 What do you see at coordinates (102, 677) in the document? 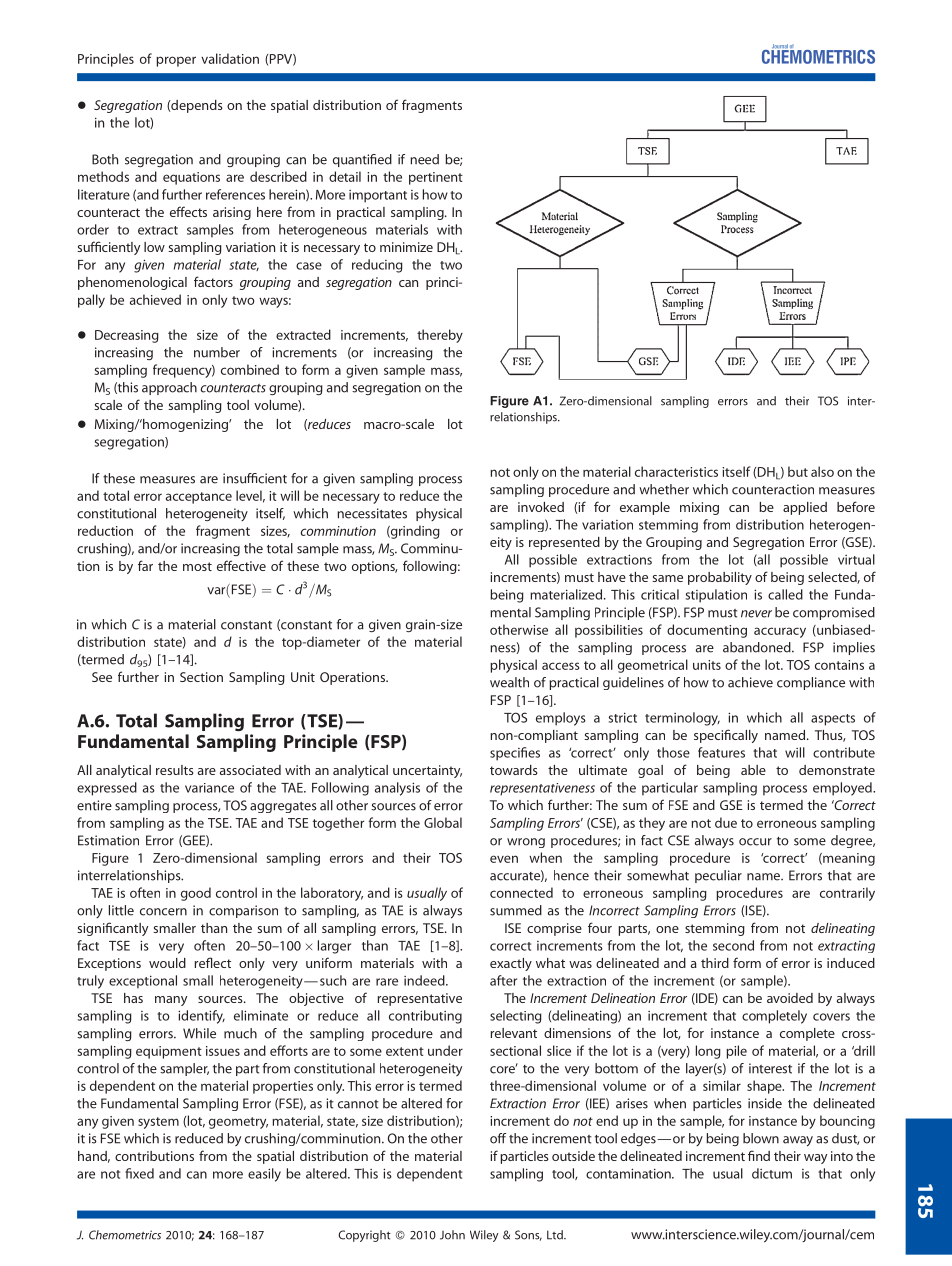
I see `See` at bounding box center [102, 677].
